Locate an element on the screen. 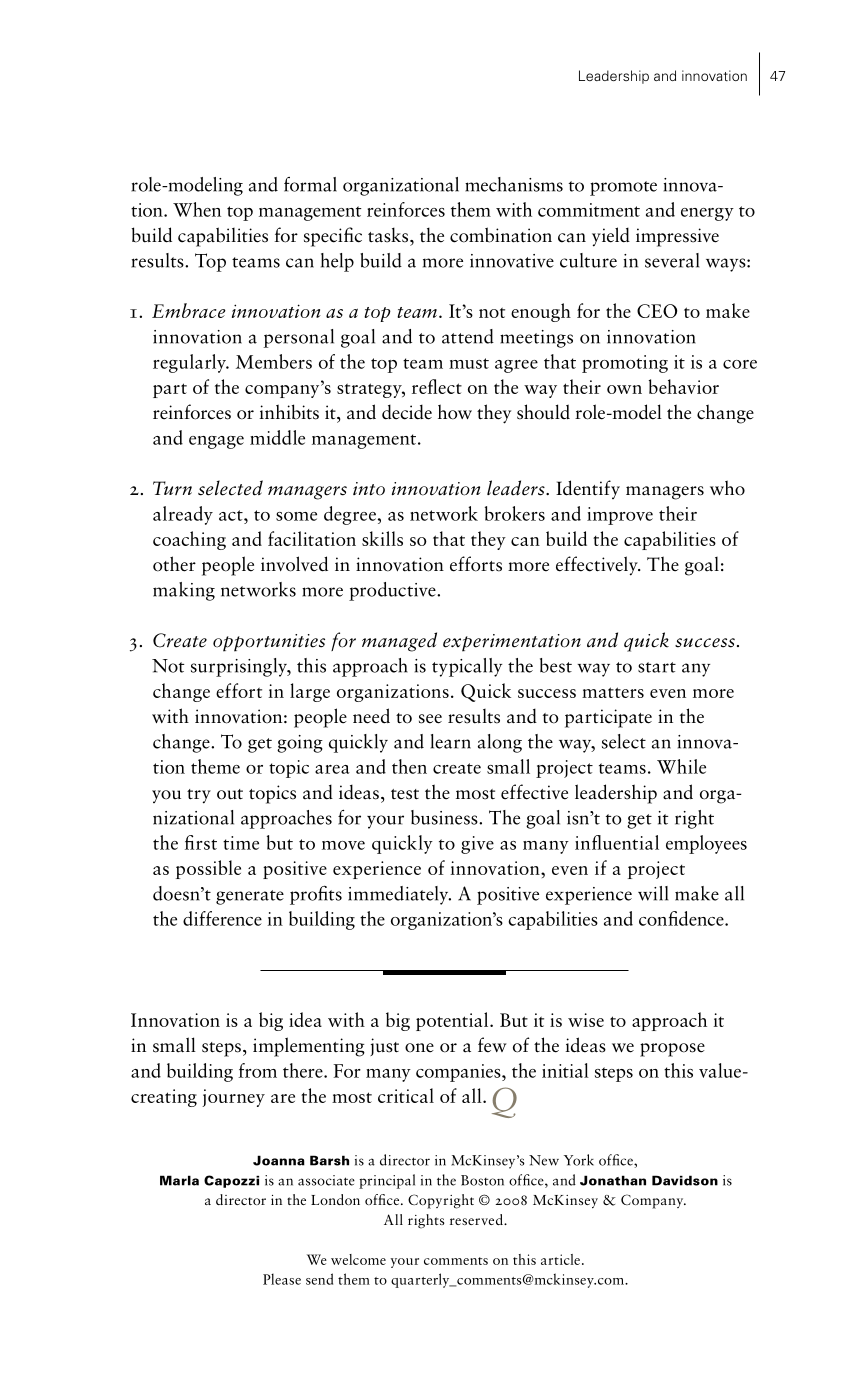 The width and height of the screenshot is (846, 1400). While is located at coordinates (681, 766).
